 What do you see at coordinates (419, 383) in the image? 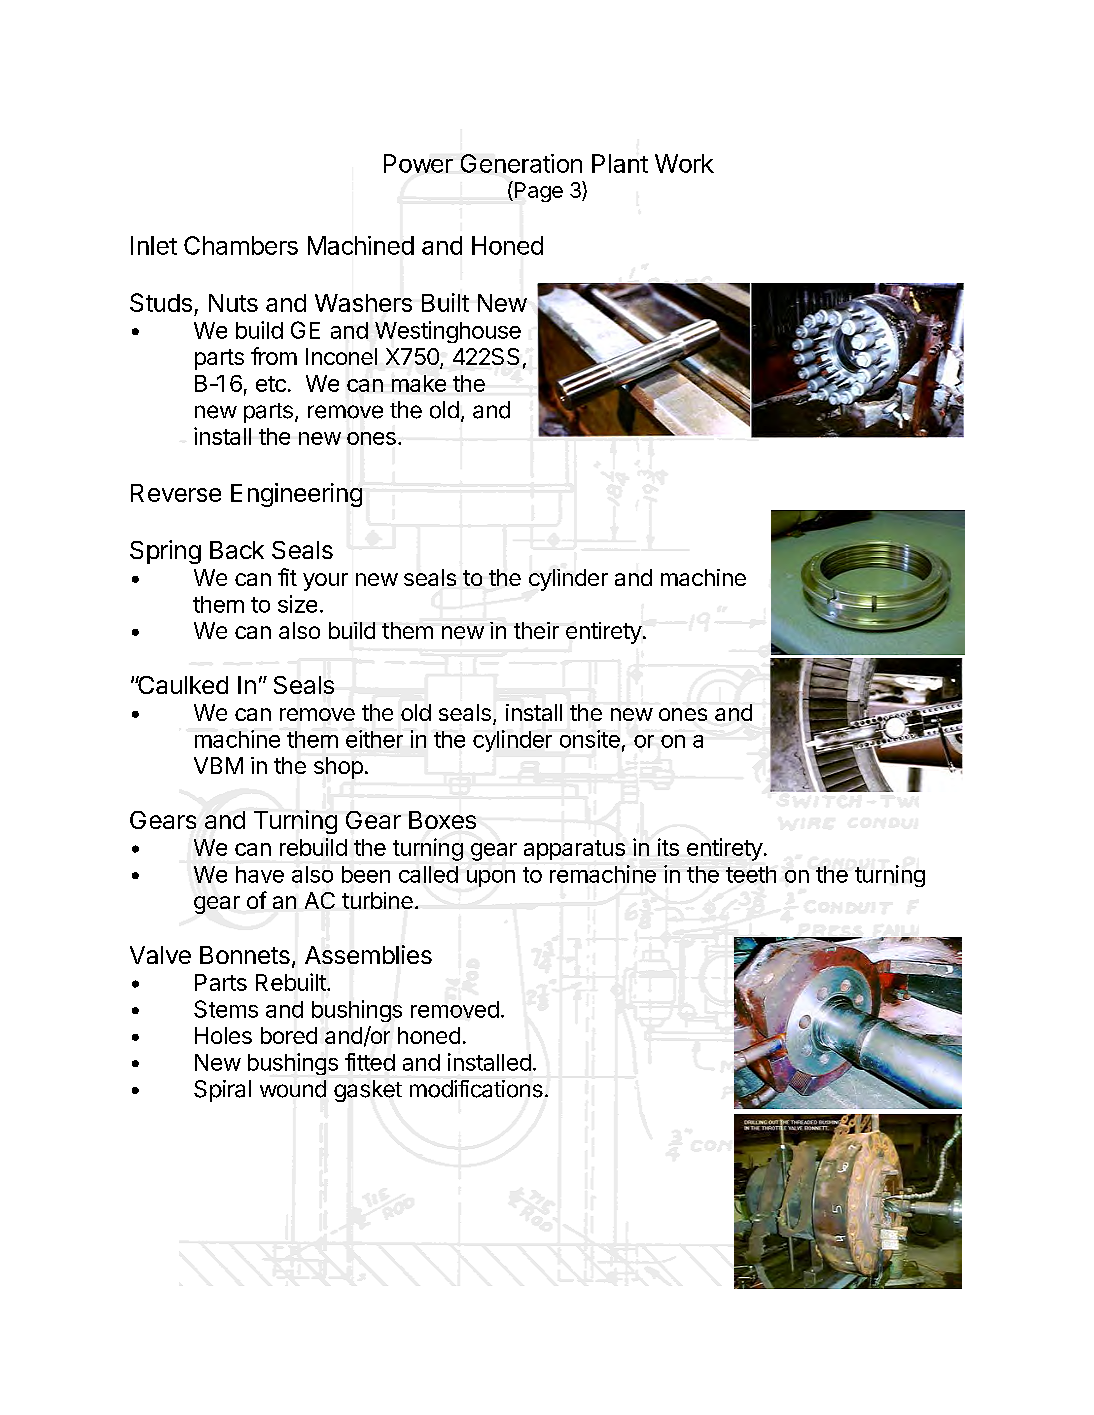
I see `make` at bounding box center [419, 383].
